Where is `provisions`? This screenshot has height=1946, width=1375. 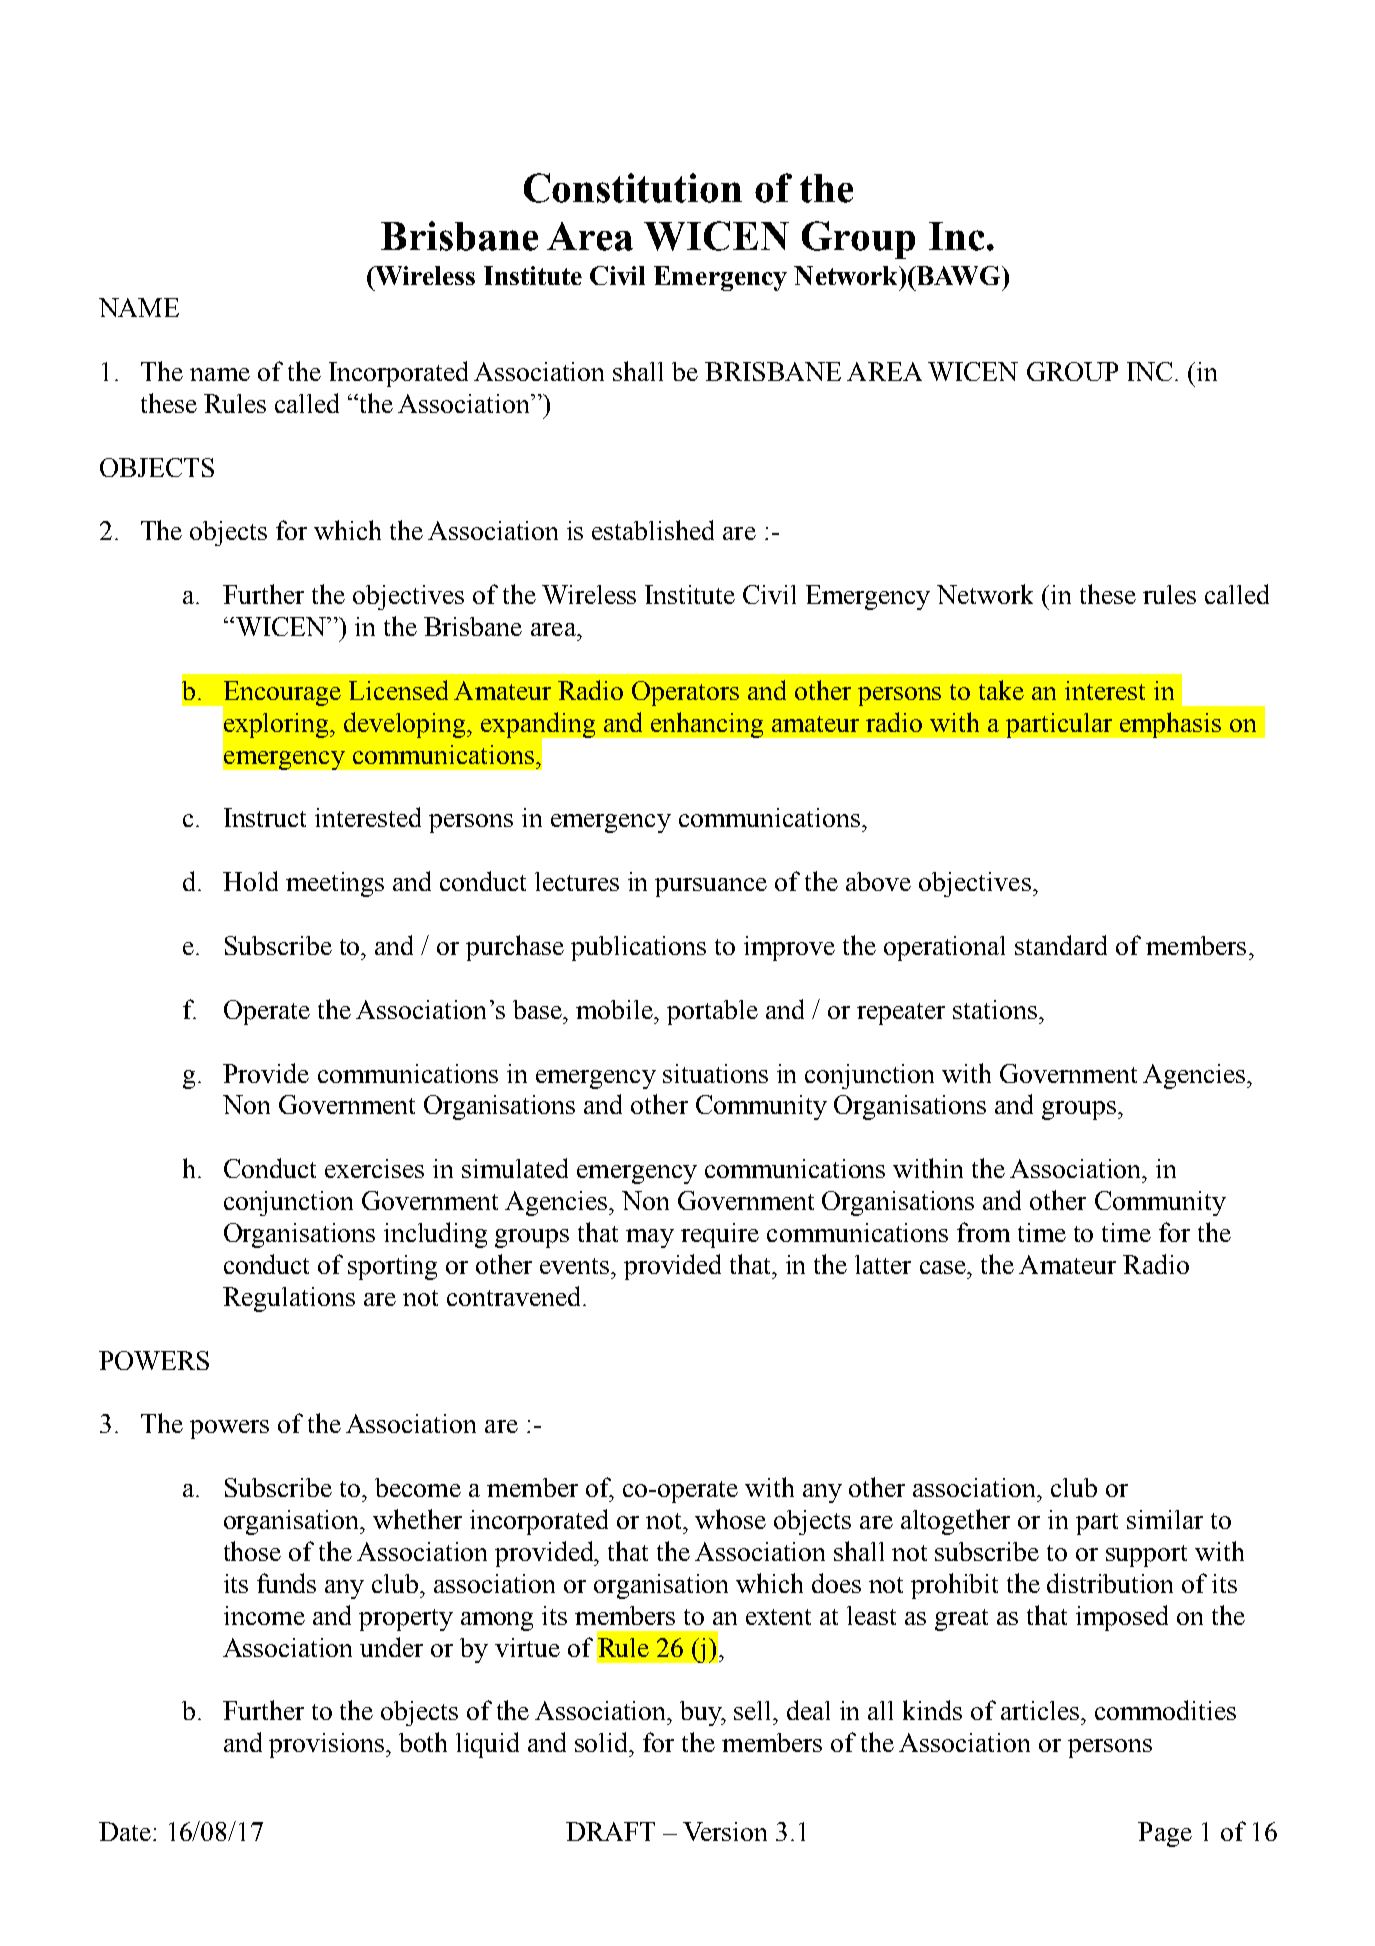 provisions is located at coordinates (328, 1745).
